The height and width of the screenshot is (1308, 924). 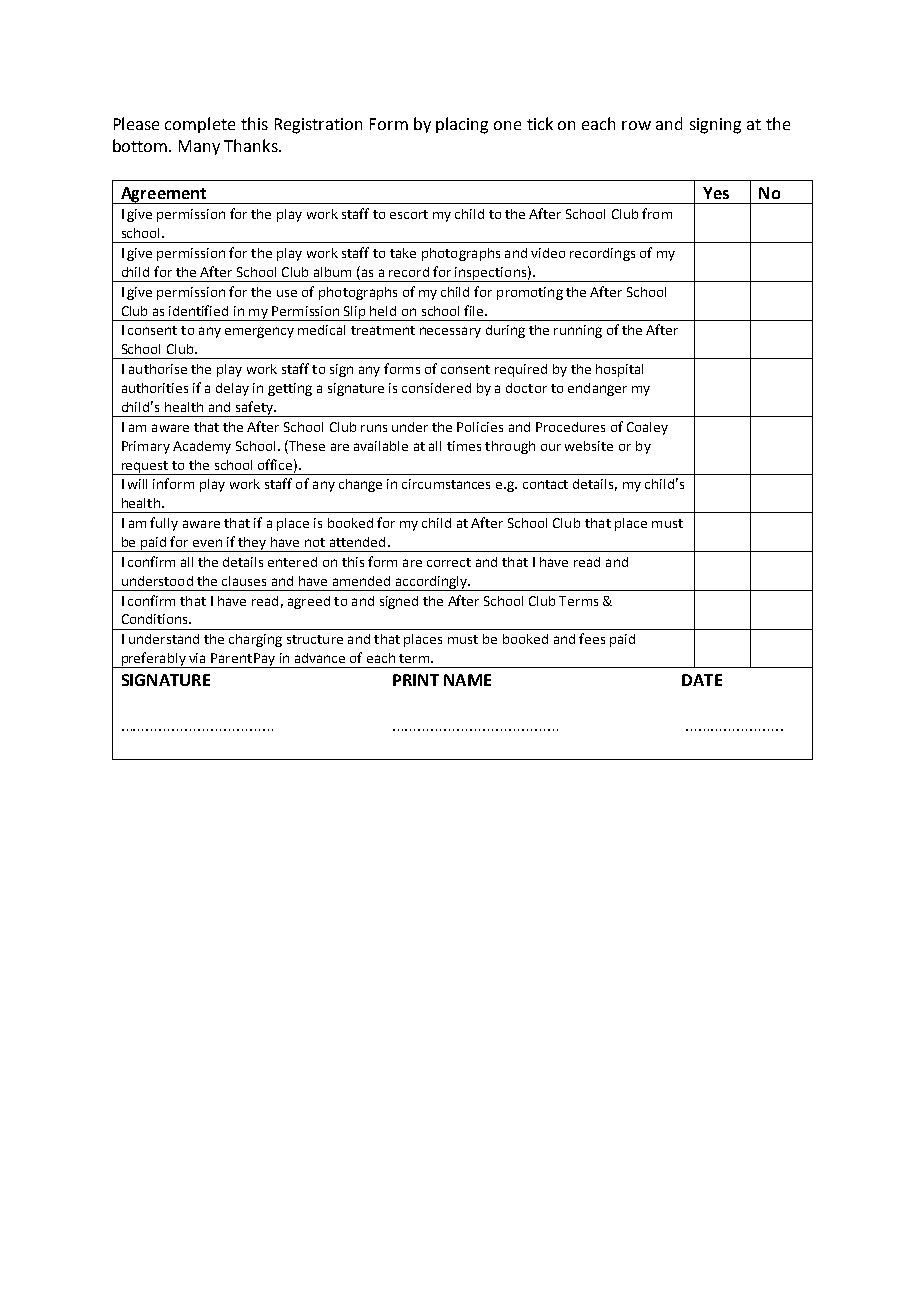 What do you see at coordinates (462, 125) in the screenshot?
I see `placing` at bounding box center [462, 125].
